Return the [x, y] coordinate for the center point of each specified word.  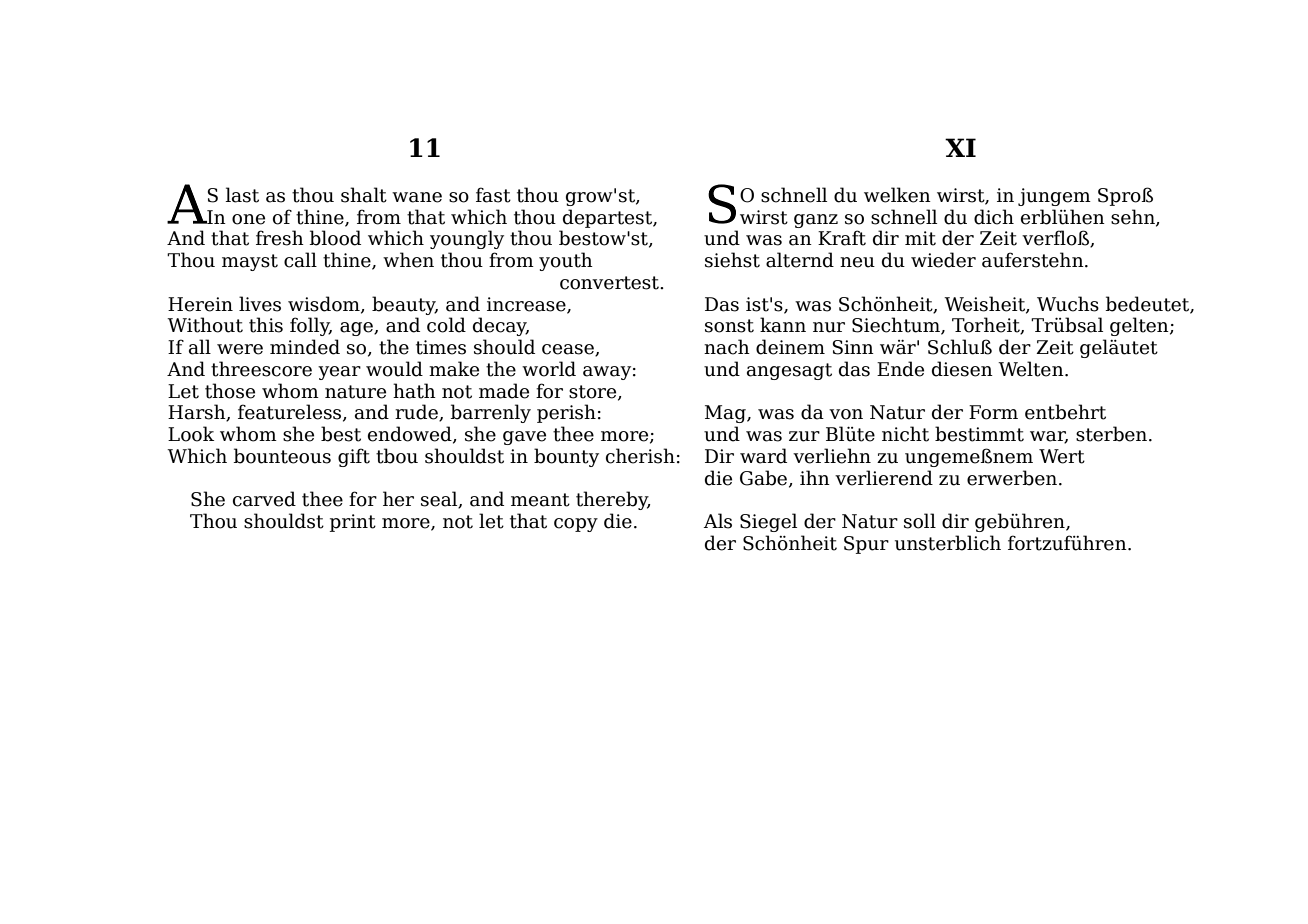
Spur [866, 545]
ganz [816, 221]
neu [857, 262]
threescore [261, 369]
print [353, 523]
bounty [566, 457]
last [242, 195]
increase [527, 305]
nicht [905, 434]
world [549, 369]
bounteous [282, 456]
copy [576, 525]
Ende [900, 369]
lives [260, 304]
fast [493, 195]
